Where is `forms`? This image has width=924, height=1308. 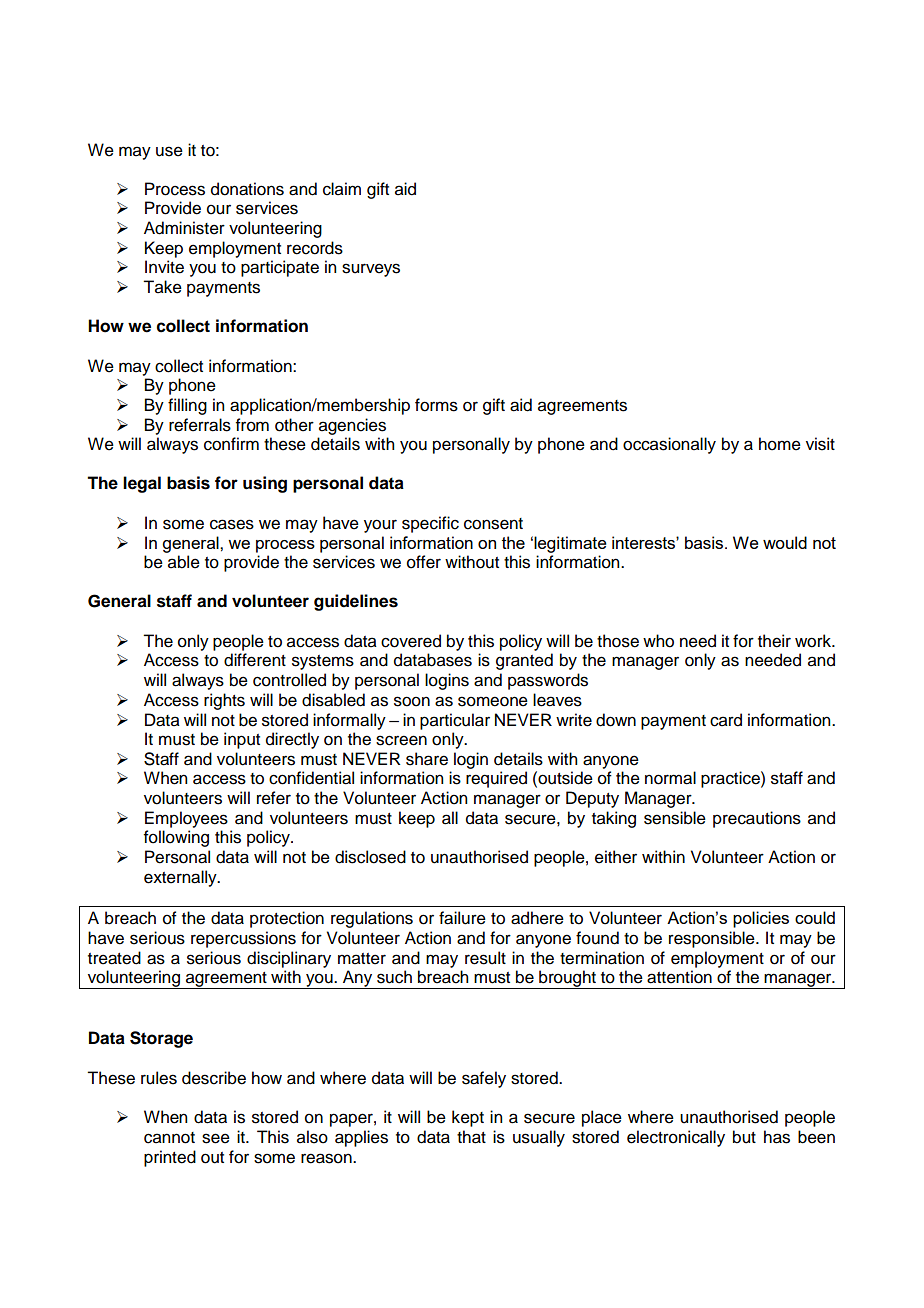 forms is located at coordinates (436, 405).
